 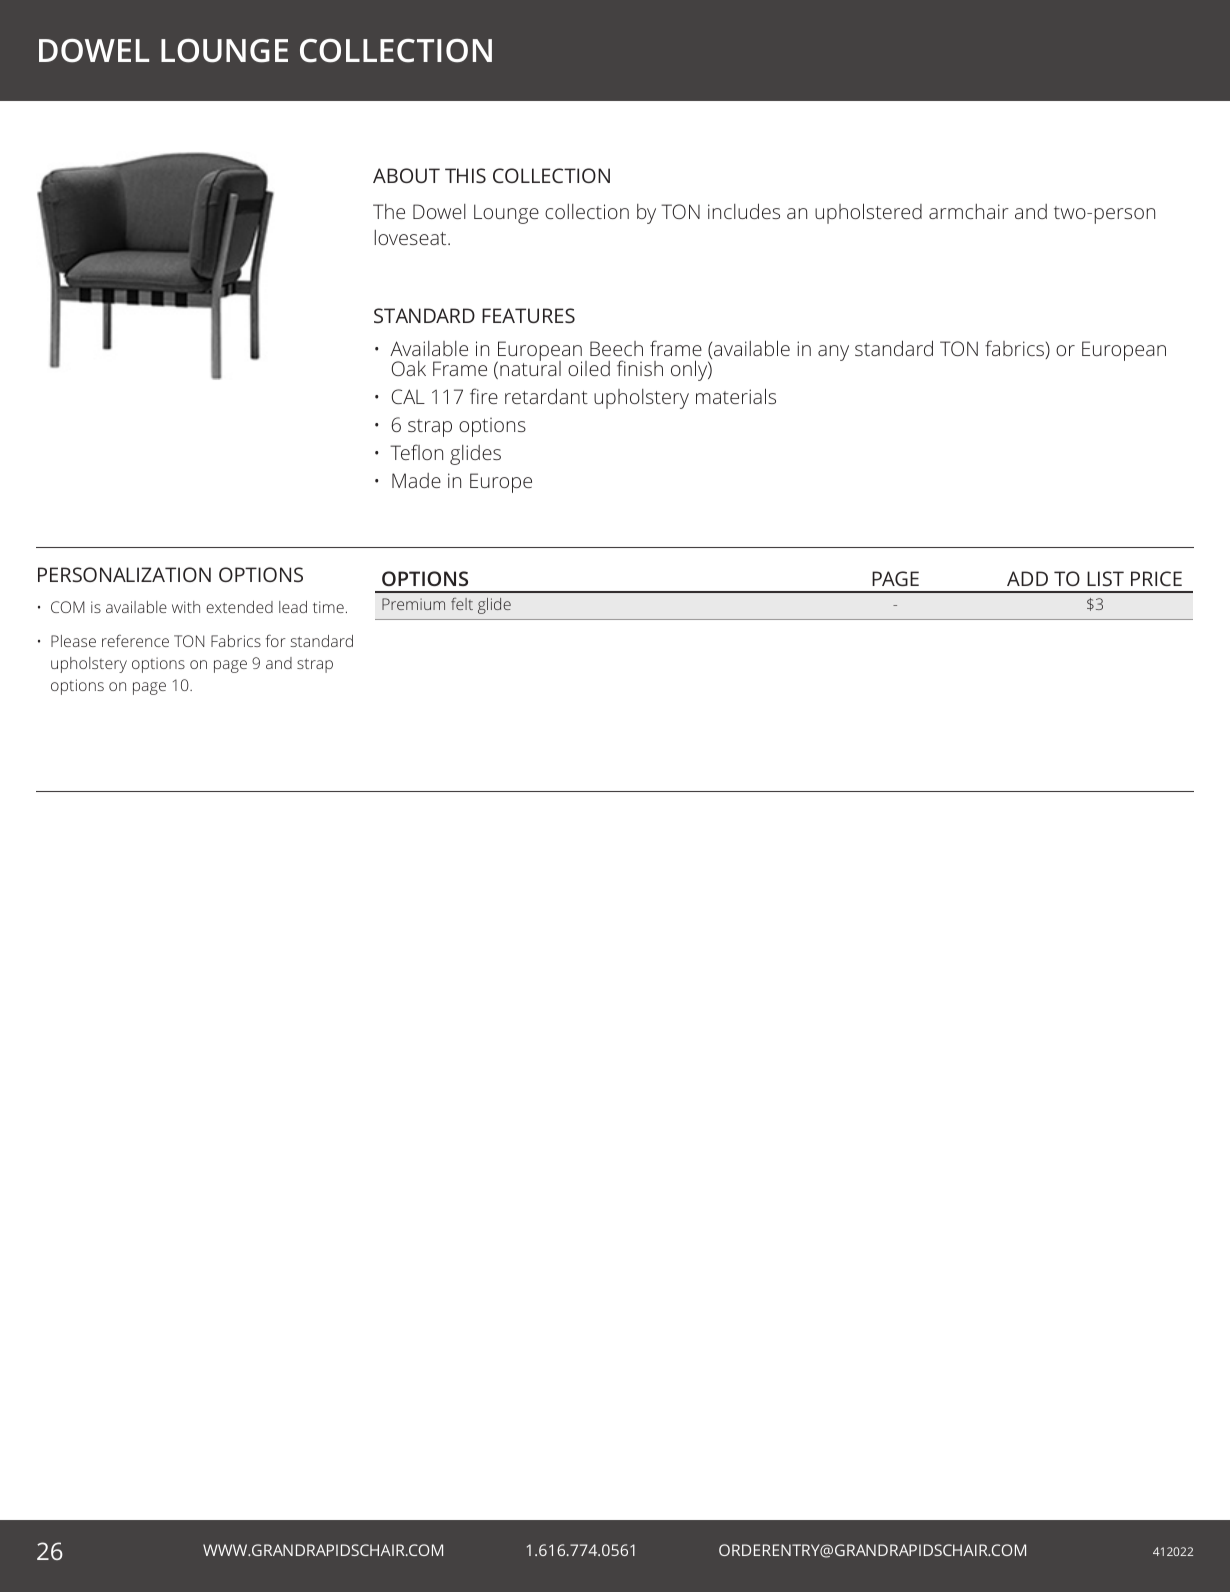 What do you see at coordinates (416, 480) in the screenshot?
I see `Made` at bounding box center [416, 480].
